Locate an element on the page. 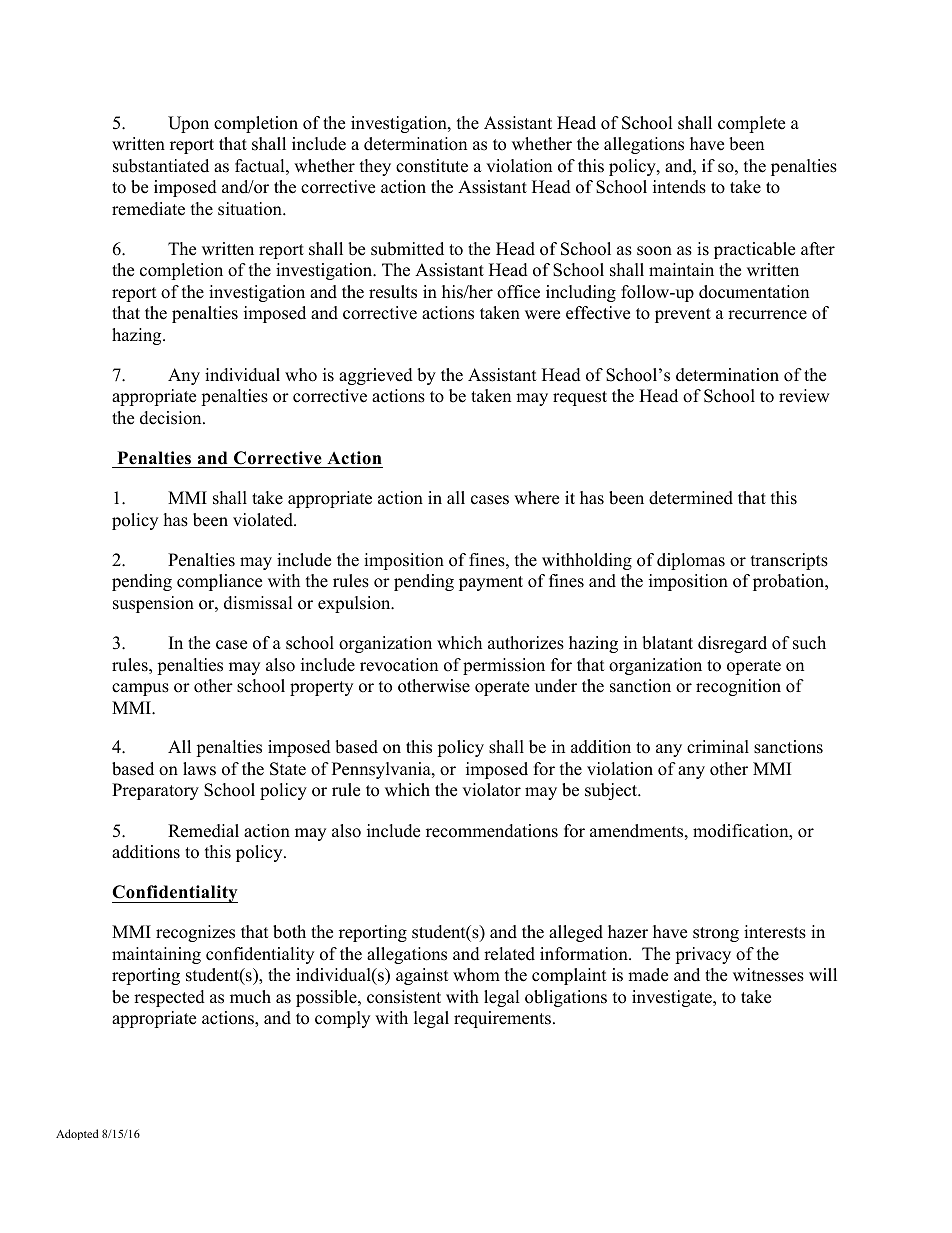  revocation is located at coordinates (399, 665).
